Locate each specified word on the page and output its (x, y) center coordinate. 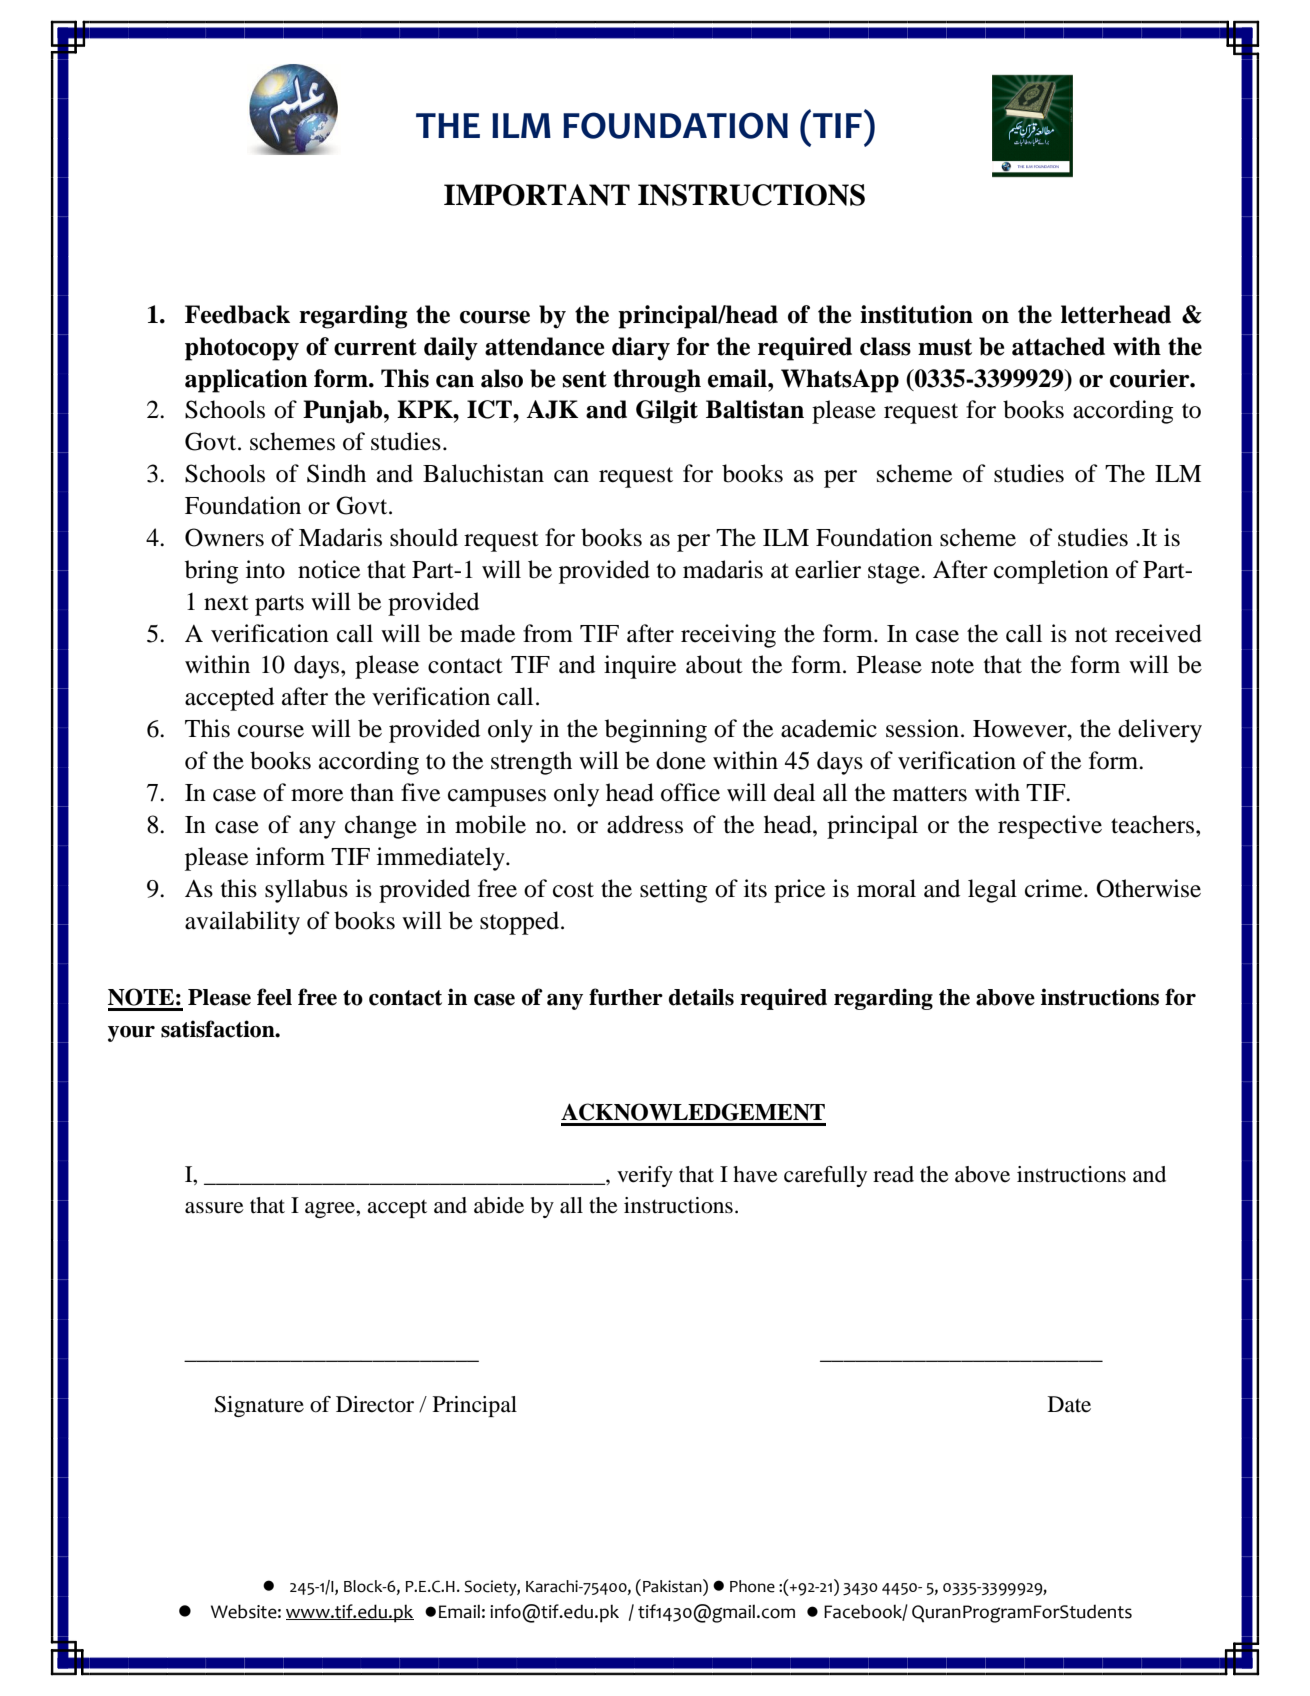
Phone (752, 1586)
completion (1051, 572)
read (893, 1174)
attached (1058, 346)
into (265, 569)
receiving (728, 636)
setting (674, 891)
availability (242, 923)
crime (1055, 888)
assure (214, 1208)
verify (645, 1176)
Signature (259, 1406)
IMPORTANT (537, 195)
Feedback (237, 314)
